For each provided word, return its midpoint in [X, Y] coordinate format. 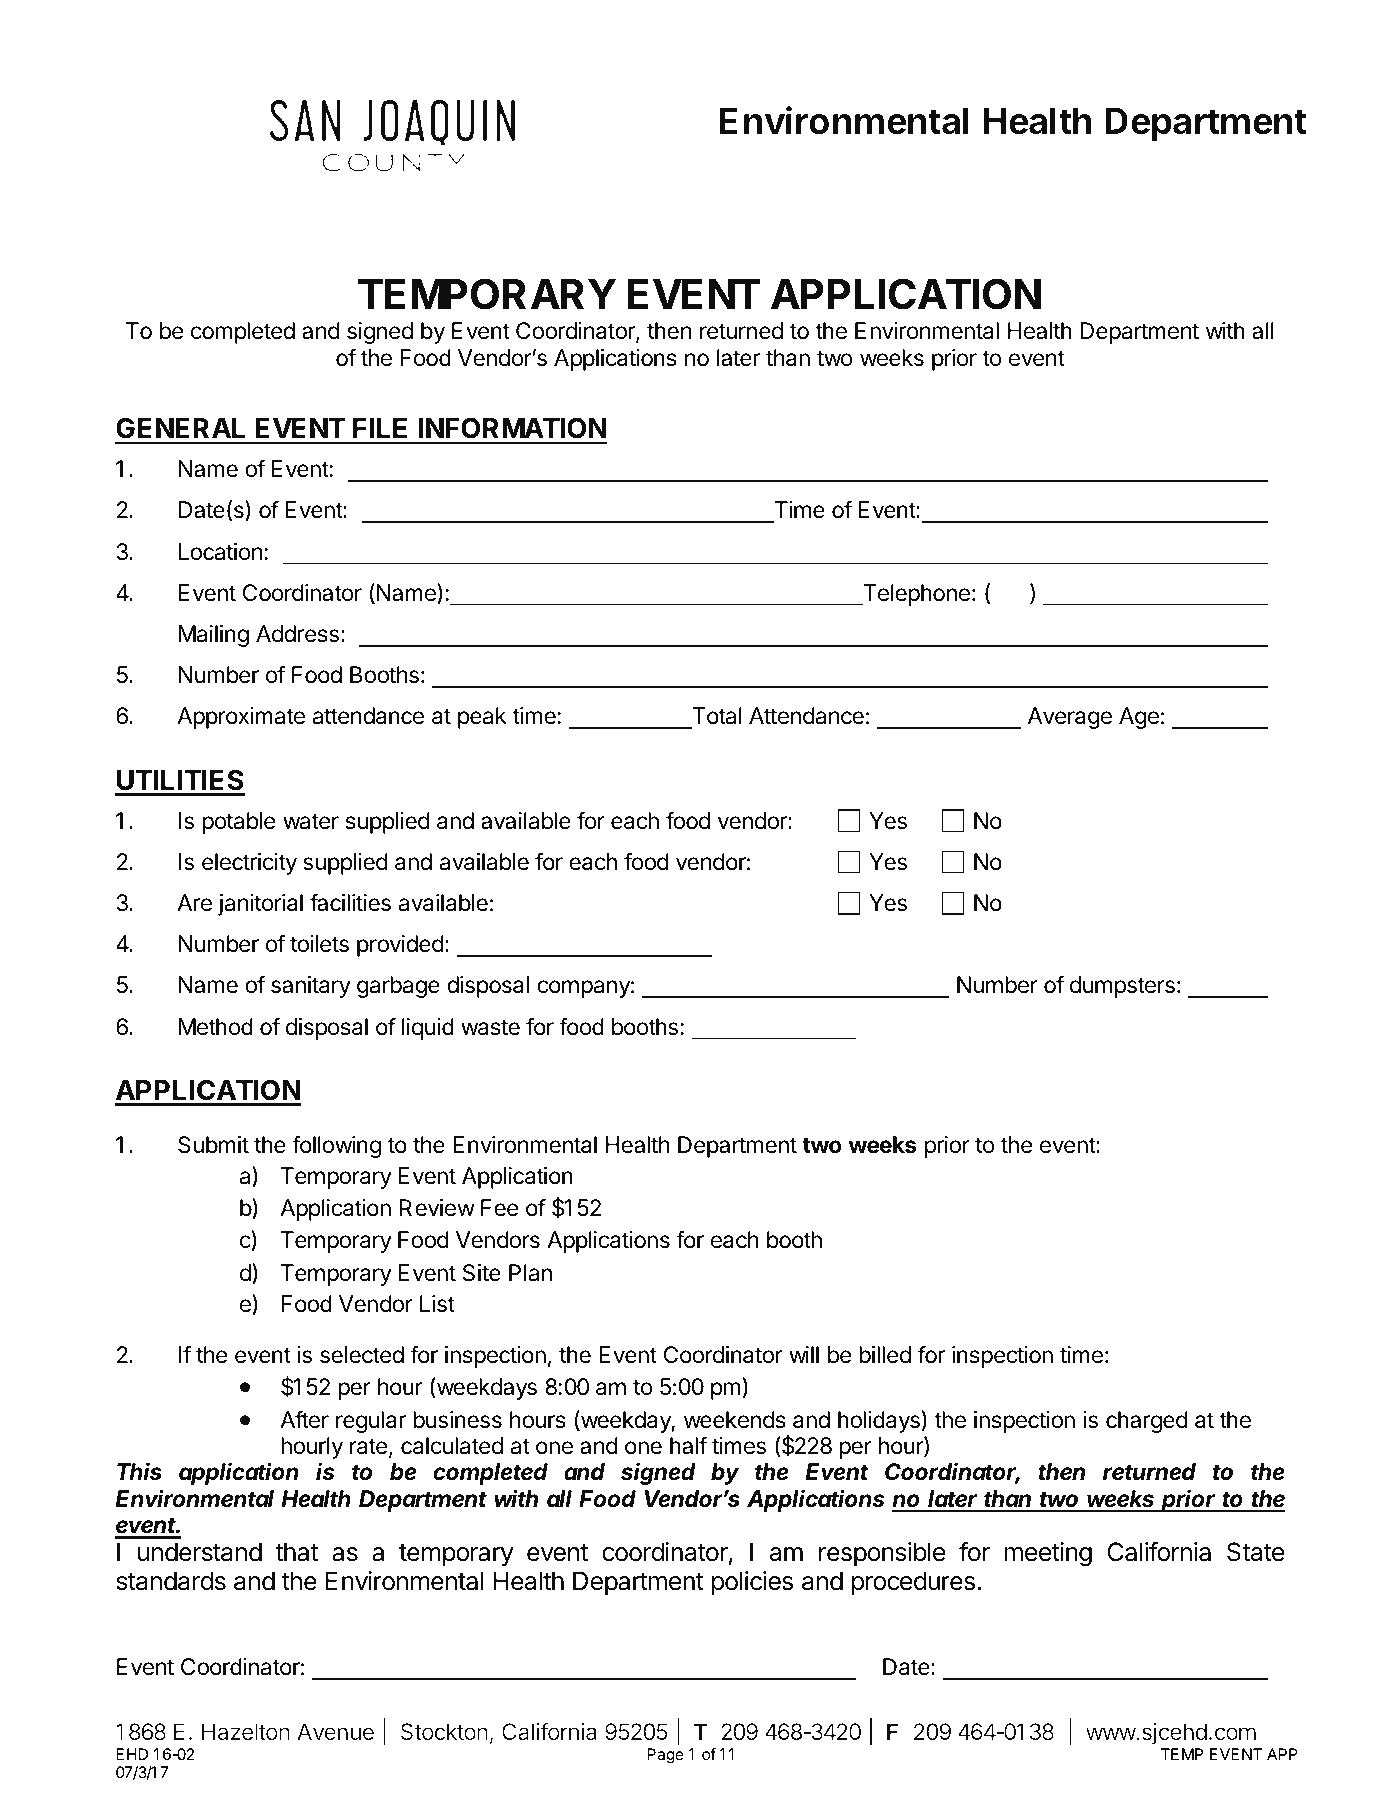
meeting [1048, 1554]
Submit [213, 1145]
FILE [380, 428]
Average [1070, 718]
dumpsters [1122, 987]
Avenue [335, 1731]
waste [490, 1027]
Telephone [915, 595]
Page [665, 1756]
